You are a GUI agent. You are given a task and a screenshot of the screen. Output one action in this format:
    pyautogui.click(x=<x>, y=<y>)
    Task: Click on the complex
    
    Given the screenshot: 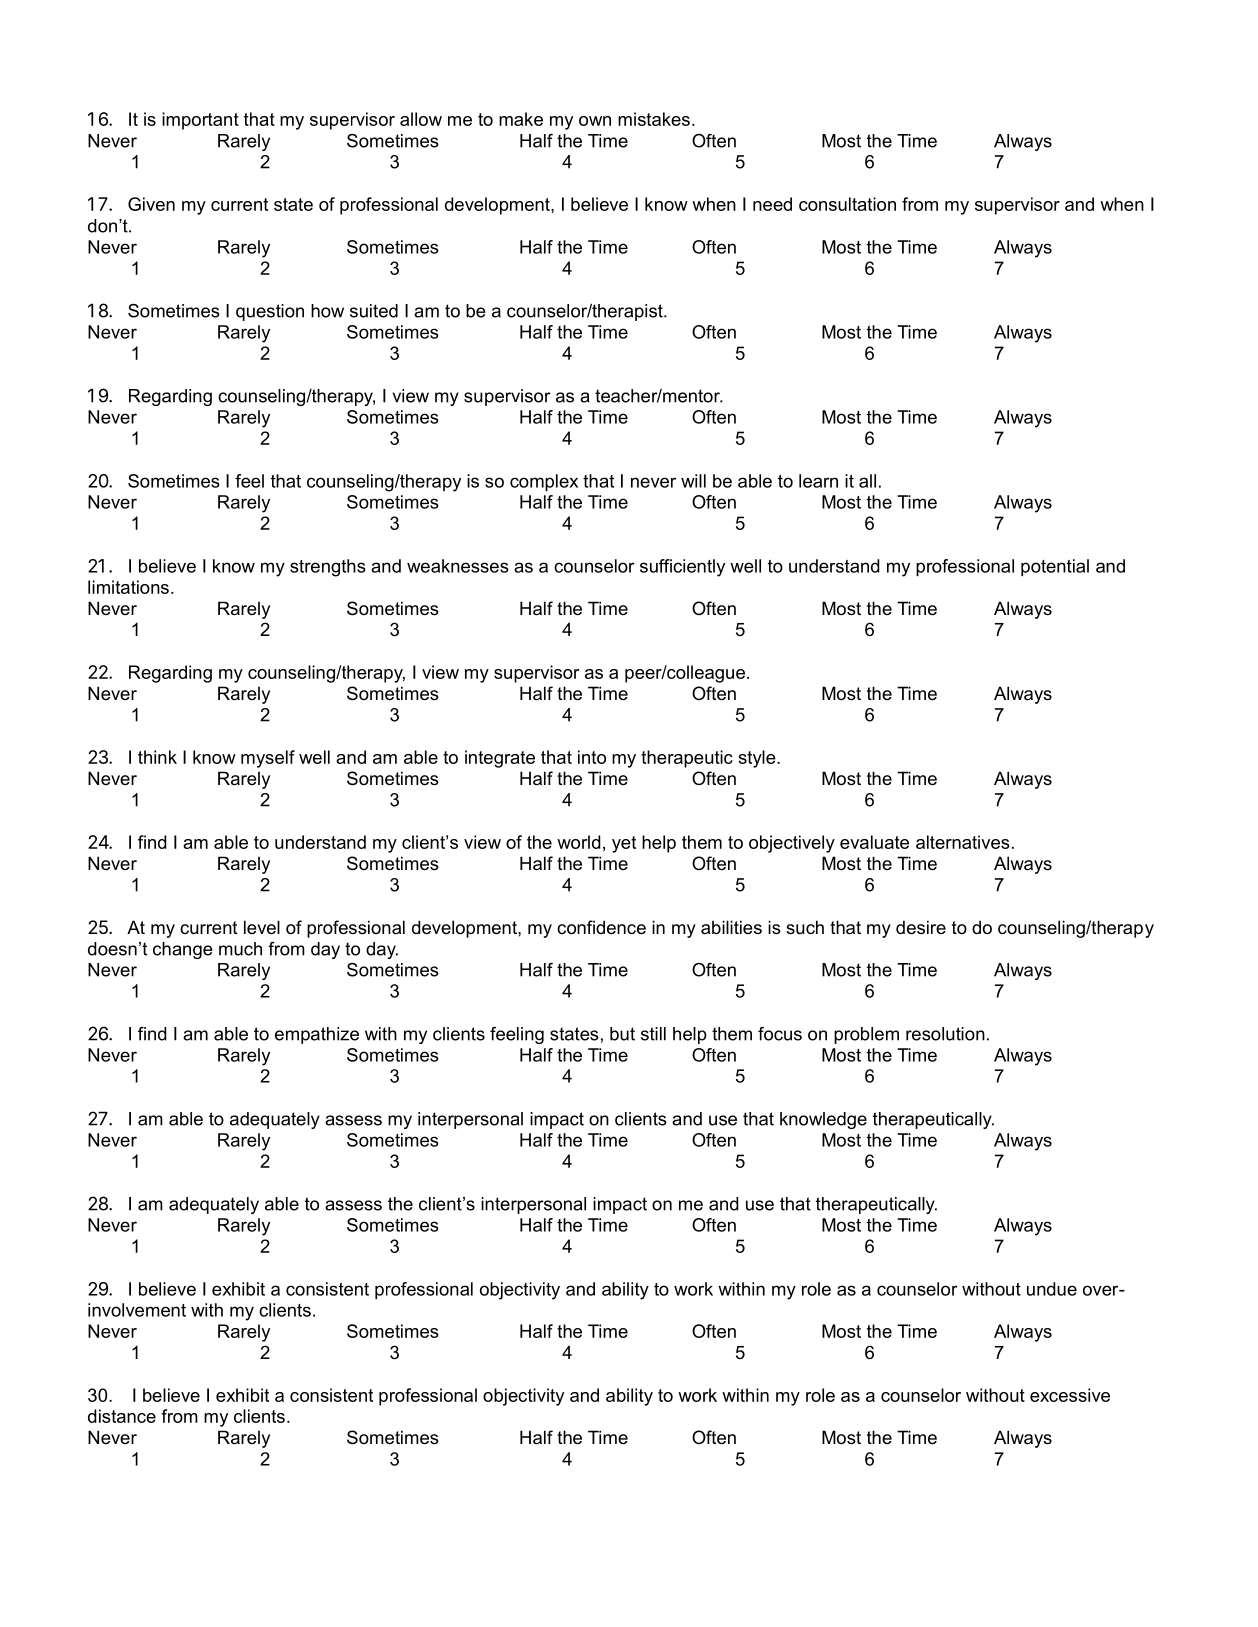 What is the action you would take?
    pyautogui.click(x=544, y=482)
